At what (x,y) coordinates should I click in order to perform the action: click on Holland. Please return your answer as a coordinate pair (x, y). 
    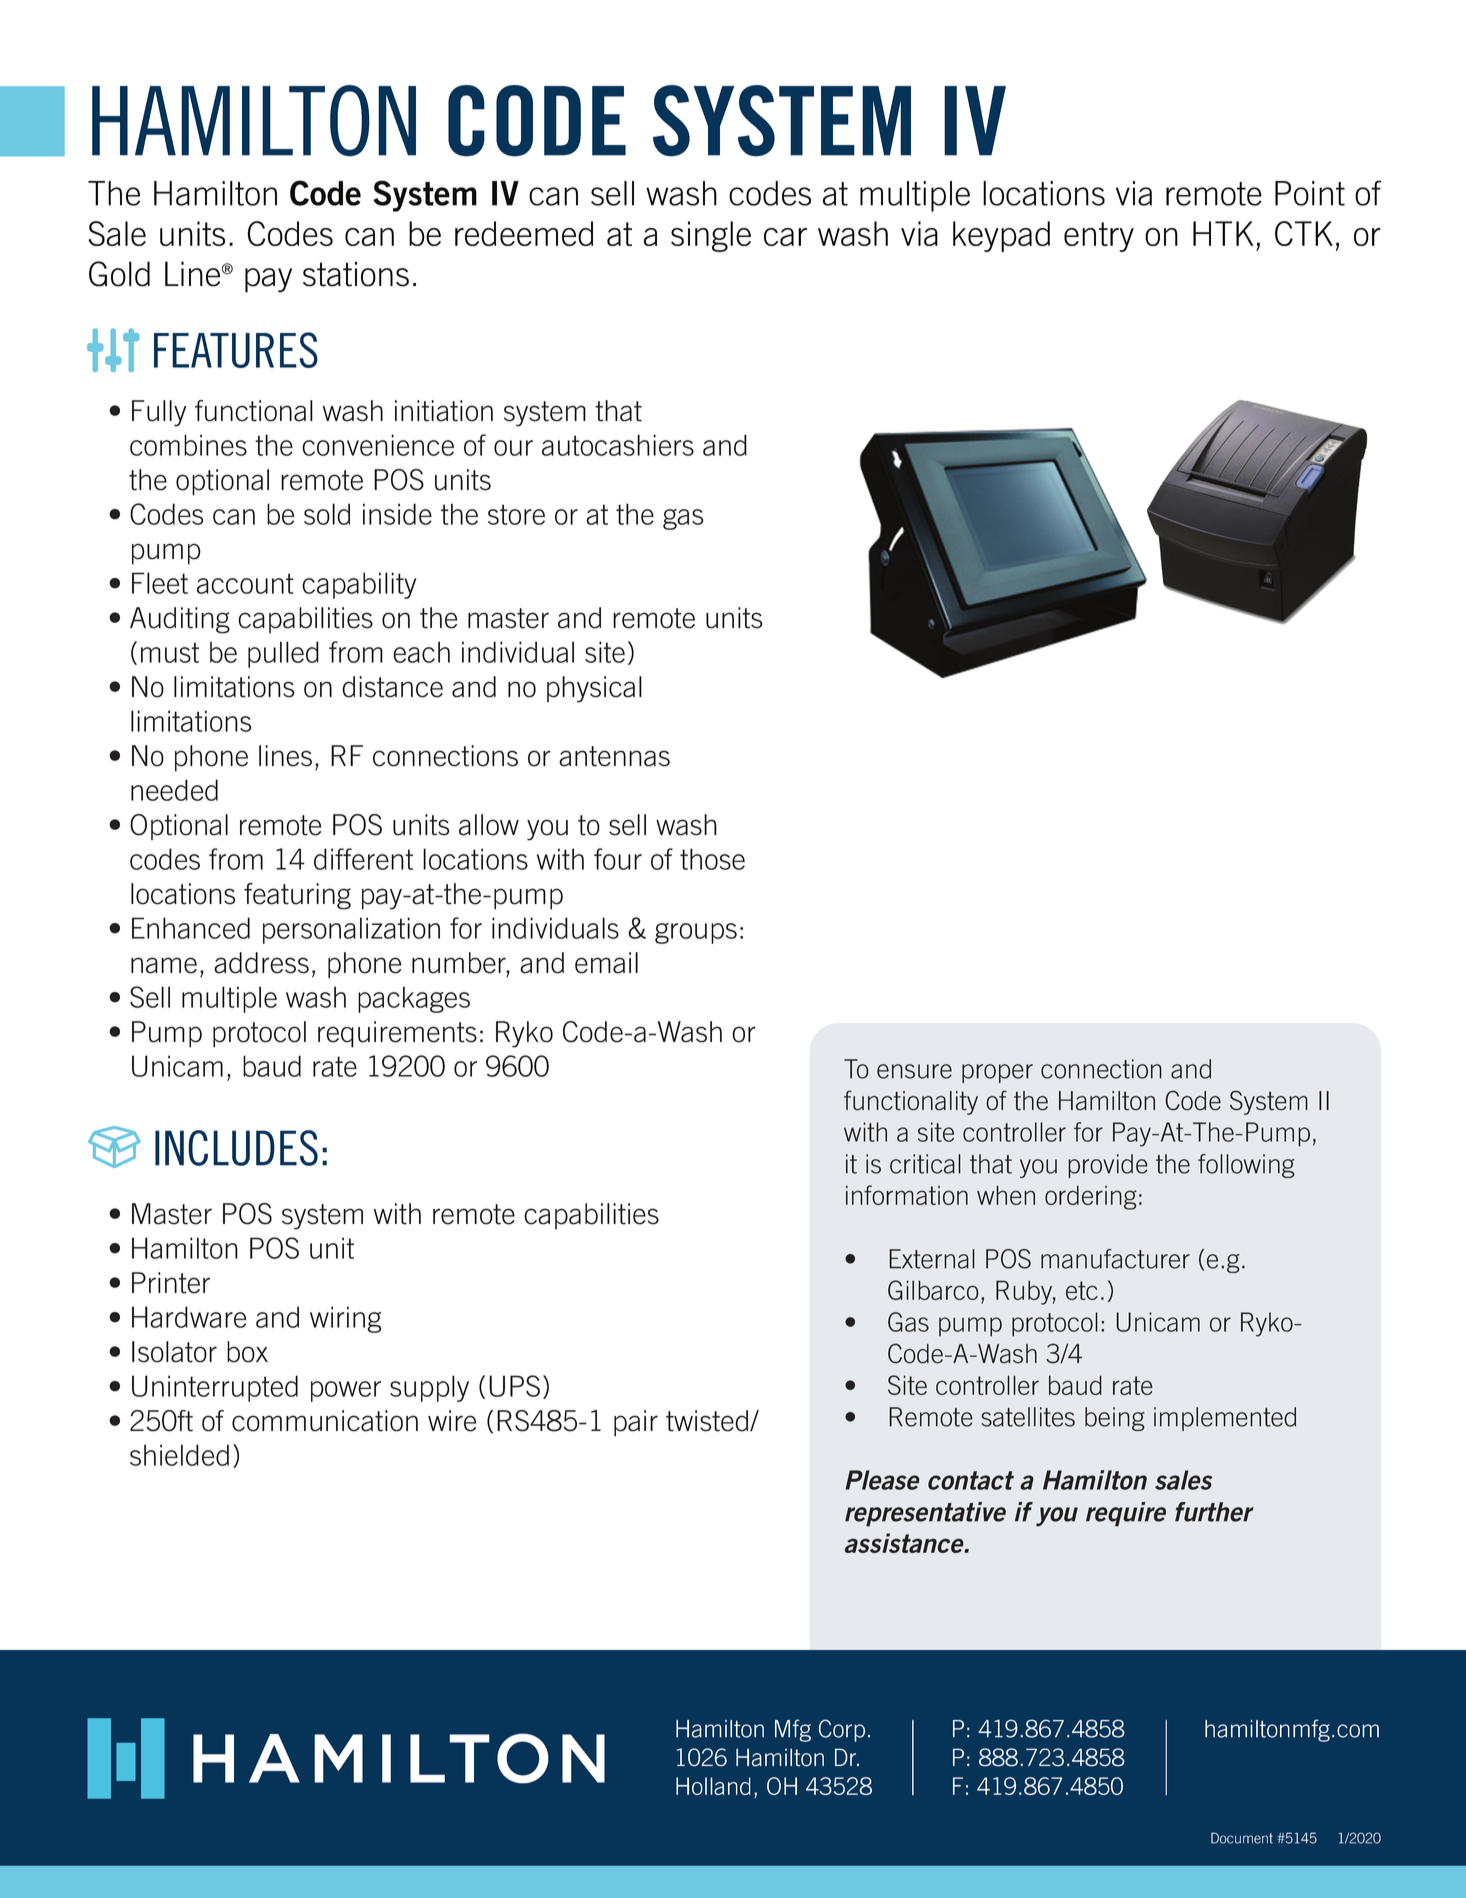
    Looking at the image, I should click on (713, 1786).
